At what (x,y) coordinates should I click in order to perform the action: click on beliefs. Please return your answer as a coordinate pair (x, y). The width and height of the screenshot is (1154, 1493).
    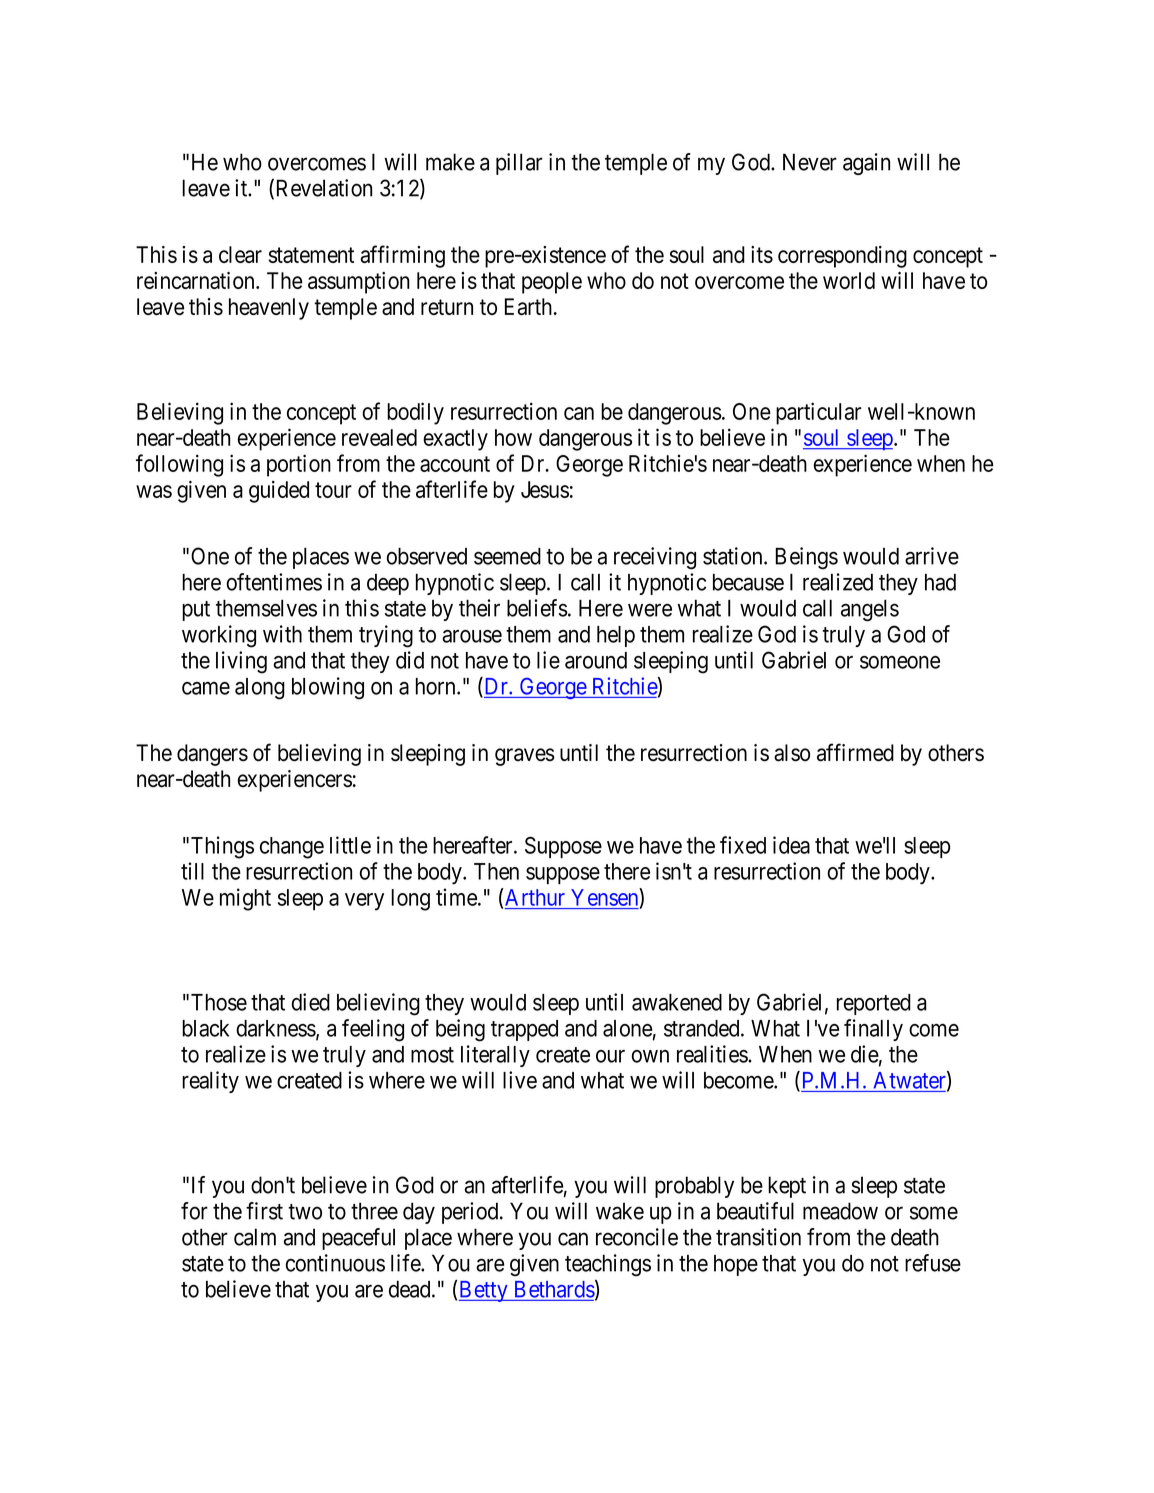
    Looking at the image, I should click on (537, 608).
